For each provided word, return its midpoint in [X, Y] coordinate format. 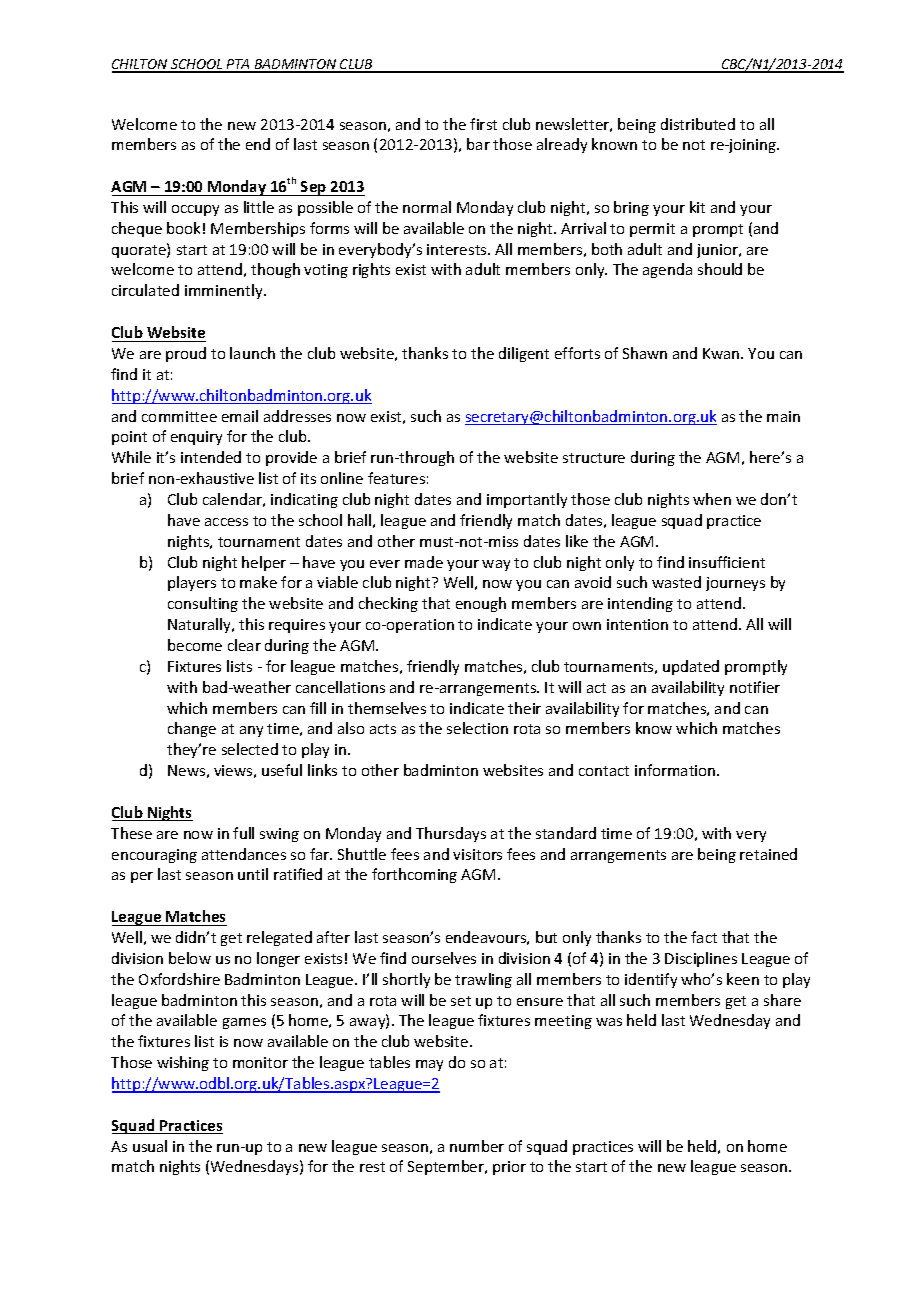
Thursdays [451, 834]
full [243, 833]
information [676, 770]
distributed [698, 124]
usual [150, 1146]
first [483, 124]
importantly [527, 500]
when [712, 499]
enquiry [196, 438]
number [477, 1146]
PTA [239, 65]
